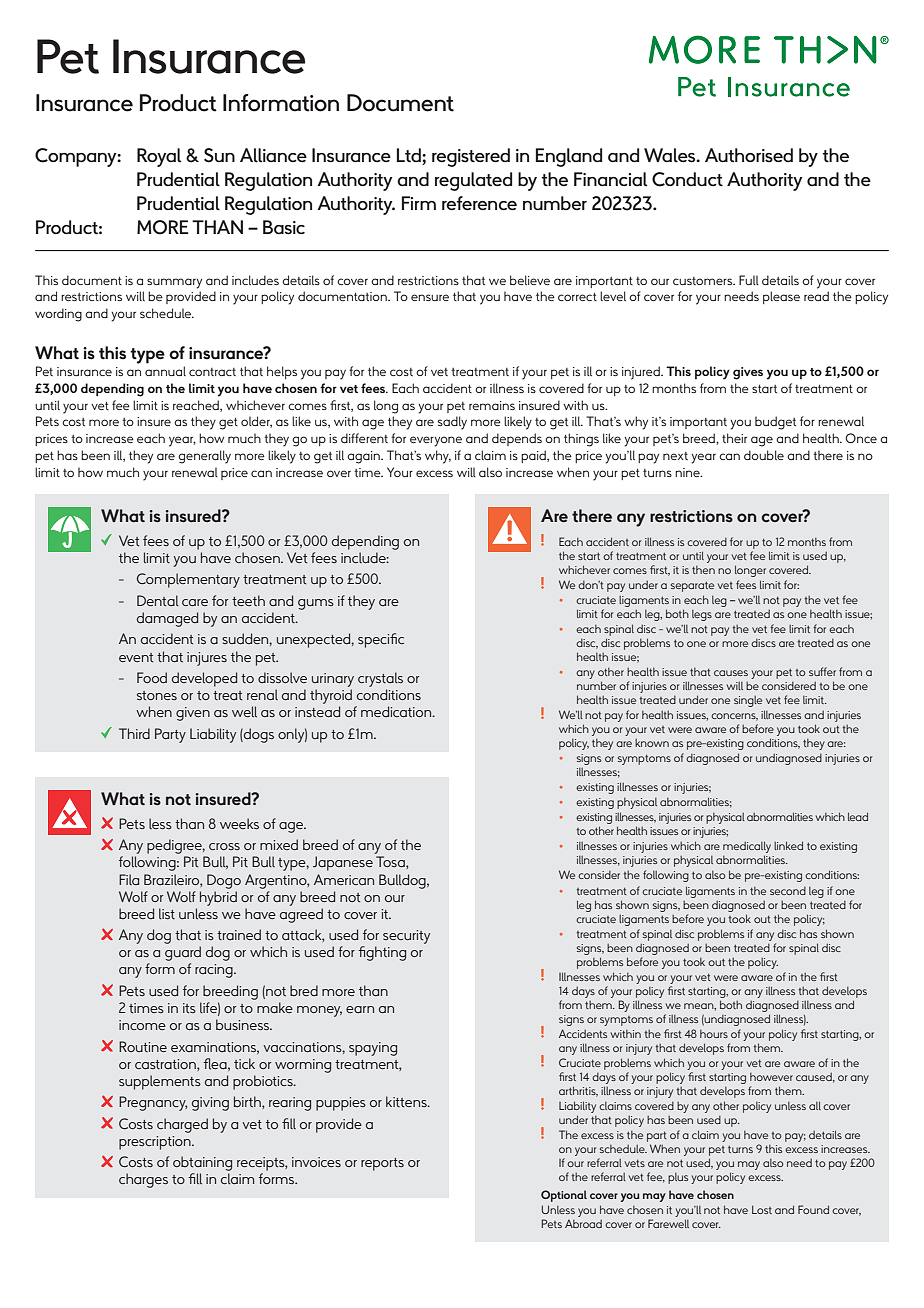  What do you see at coordinates (748, 701) in the screenshot?
I see `single` at bounding box center [748, 701].
